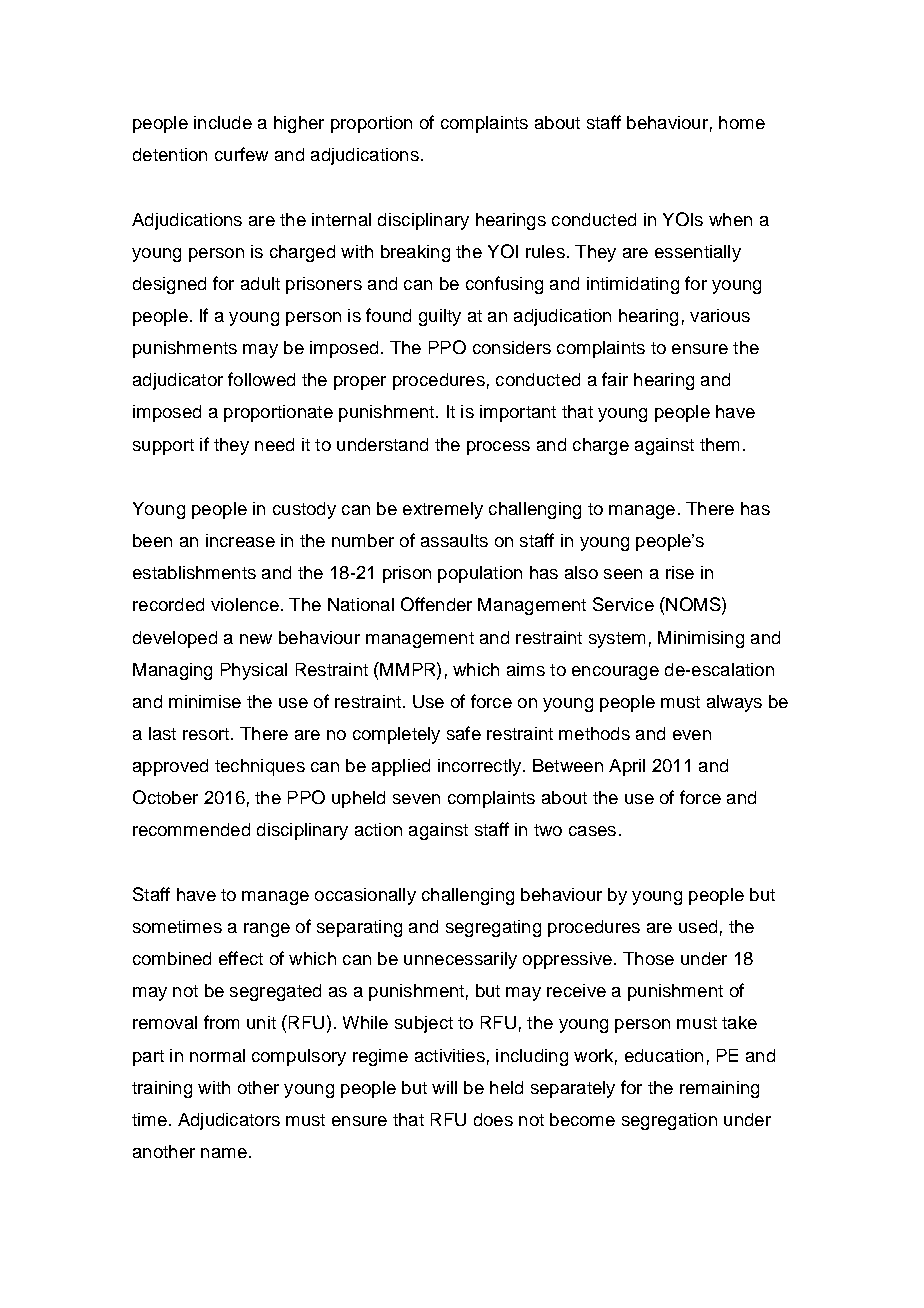 The image size is (924, 1308). I want to click on will, so click(444, 1087).
